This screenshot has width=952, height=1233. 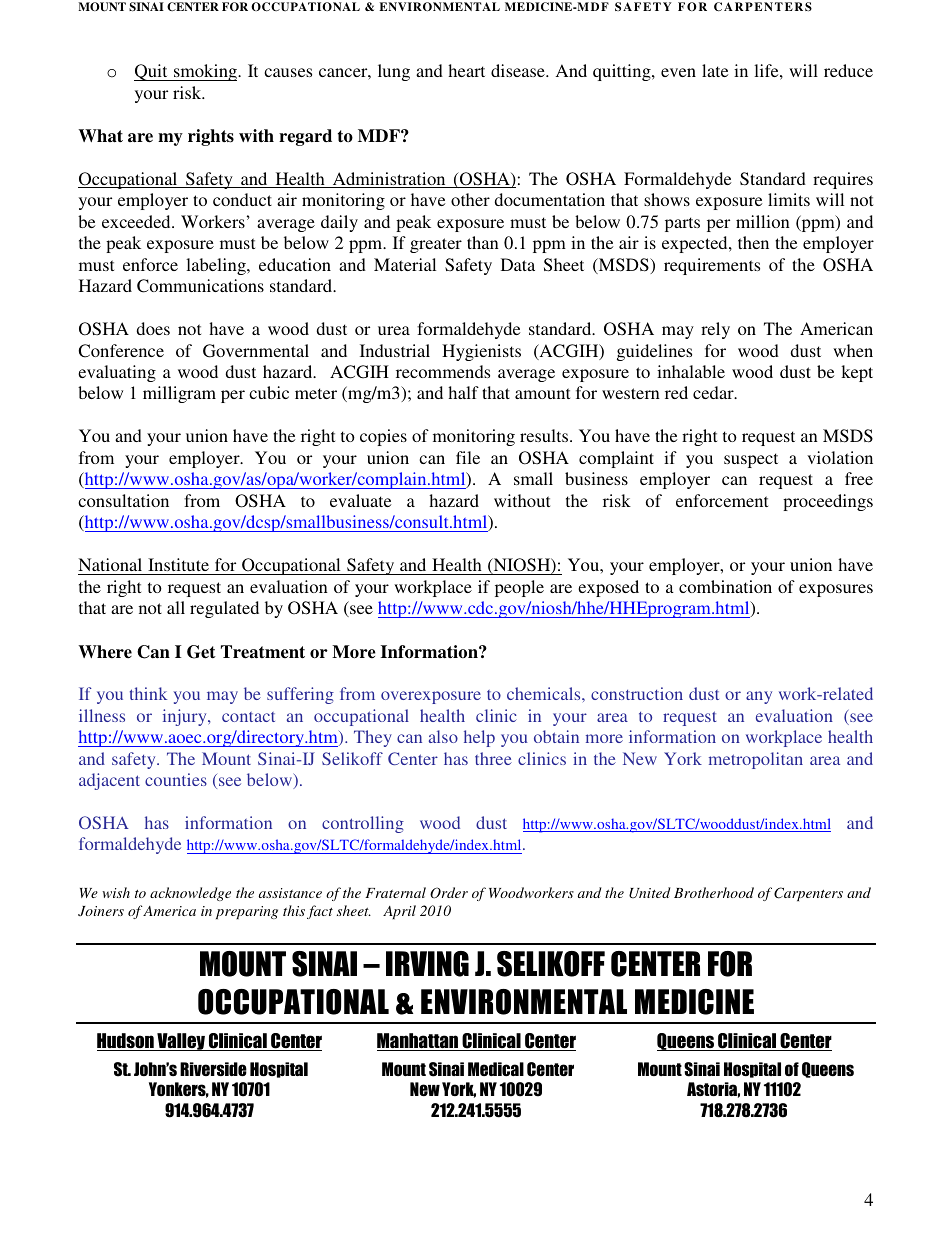 What do you see at coordinates (756, 760) in the screenshot?
I see `metropolitan` at bounding box center [756, 760].
